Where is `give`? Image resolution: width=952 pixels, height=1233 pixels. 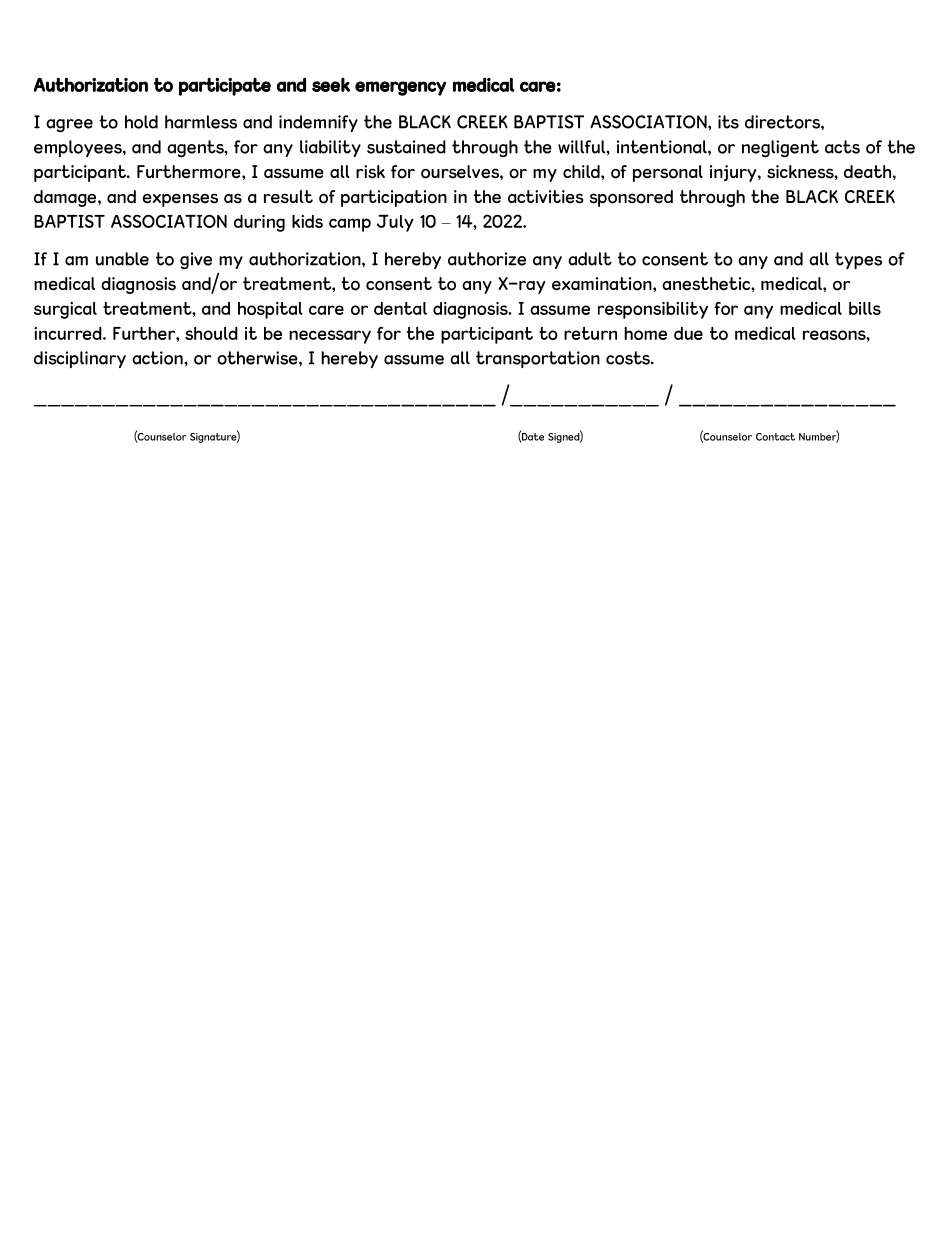
give is located at coordinates (196, 261).
